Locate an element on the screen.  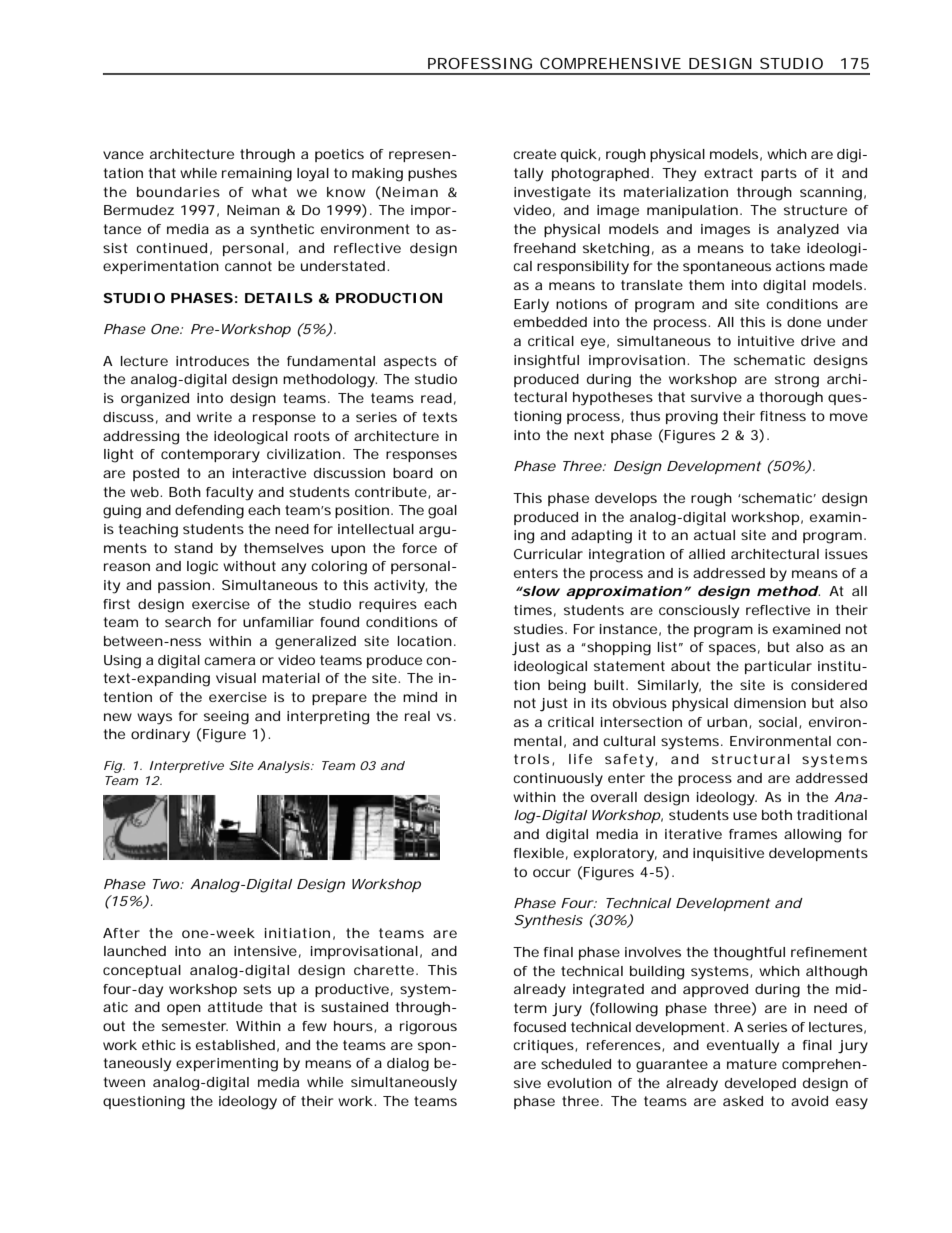
dialog is located at coordinates (408, 1065).
